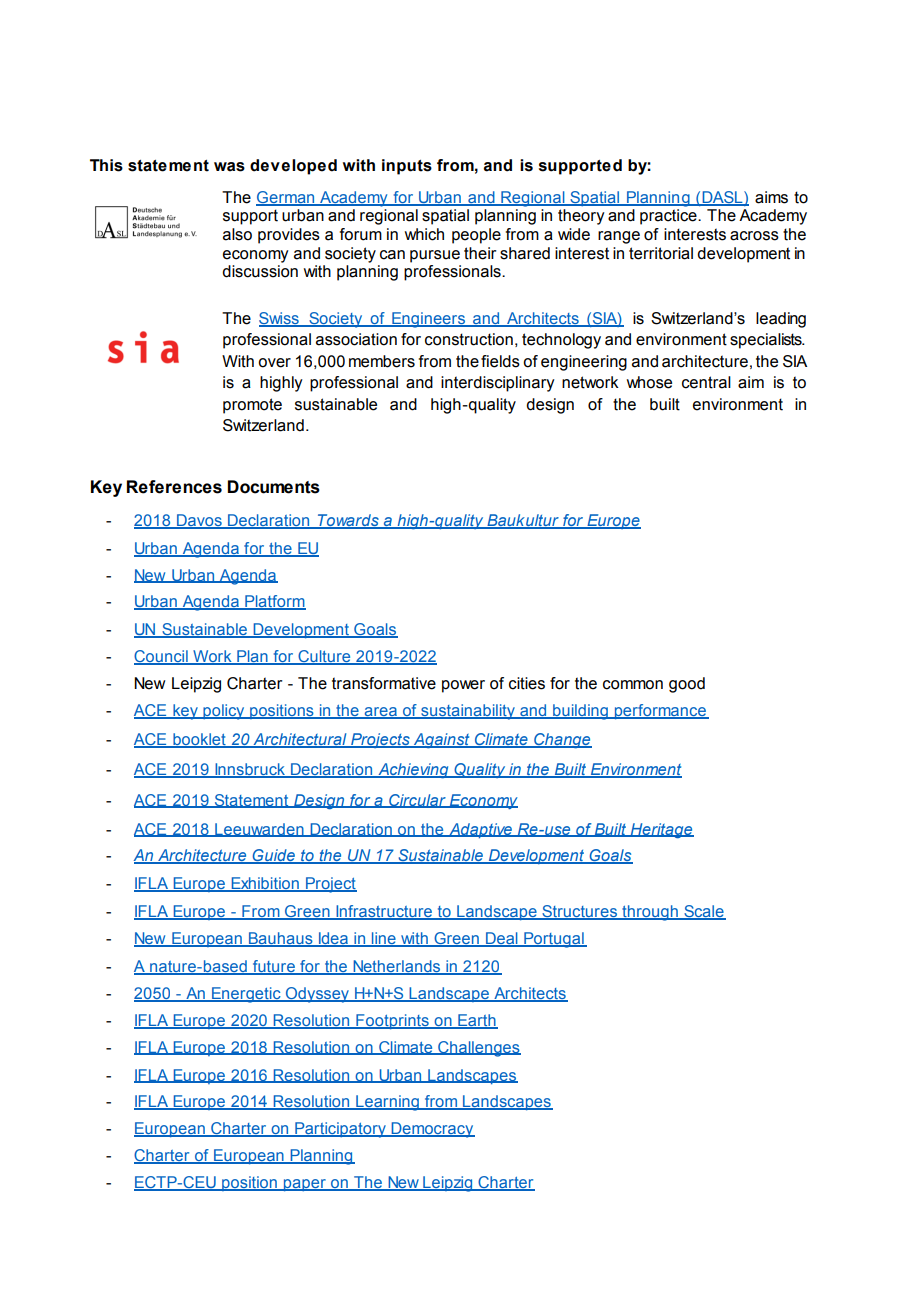  I want to click on was, so click(229, 167).
